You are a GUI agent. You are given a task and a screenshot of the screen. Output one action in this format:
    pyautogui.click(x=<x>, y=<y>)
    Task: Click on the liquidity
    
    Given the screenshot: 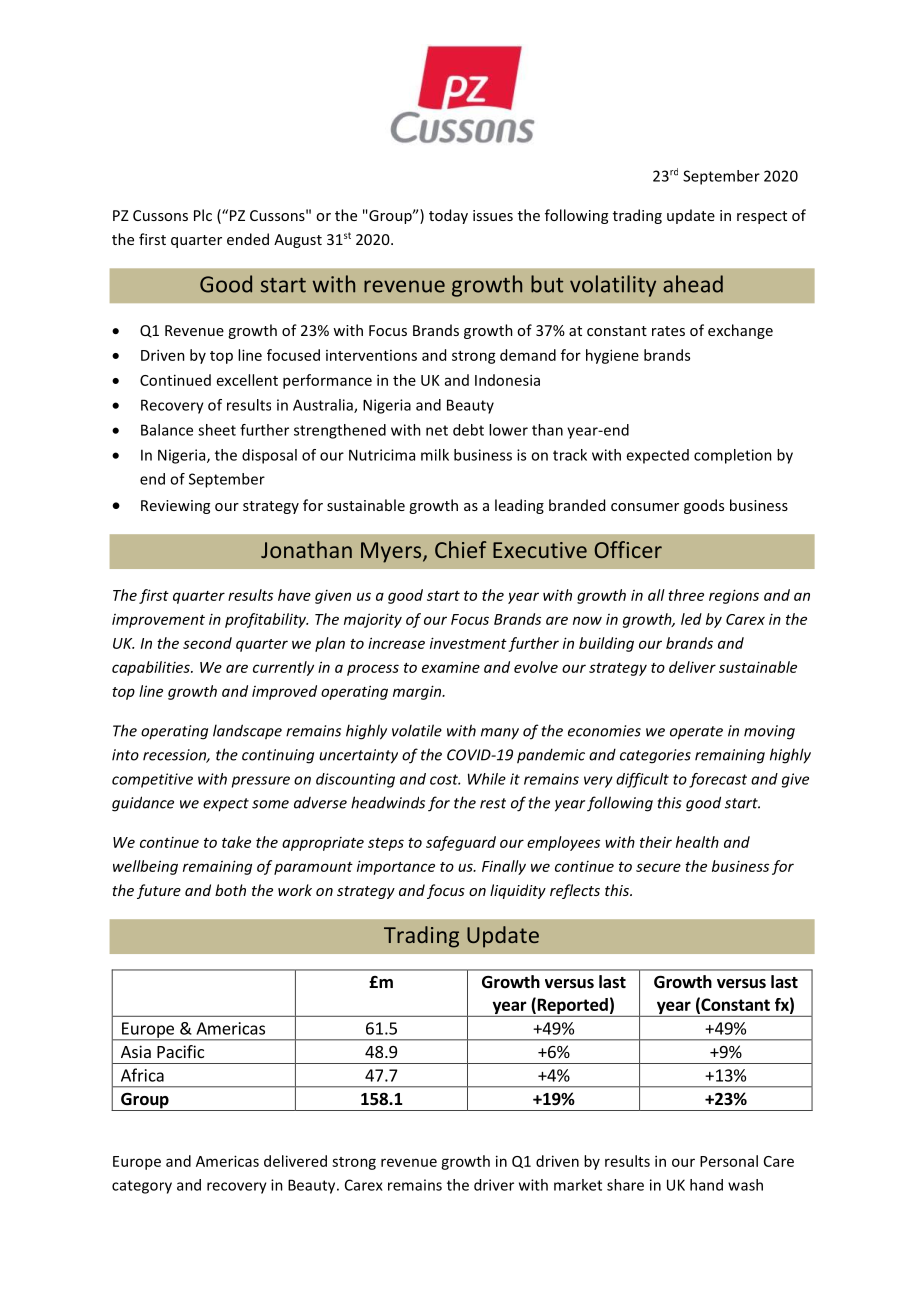 What is the action you would take?
    pyautogui.click(x=518, y=891)
